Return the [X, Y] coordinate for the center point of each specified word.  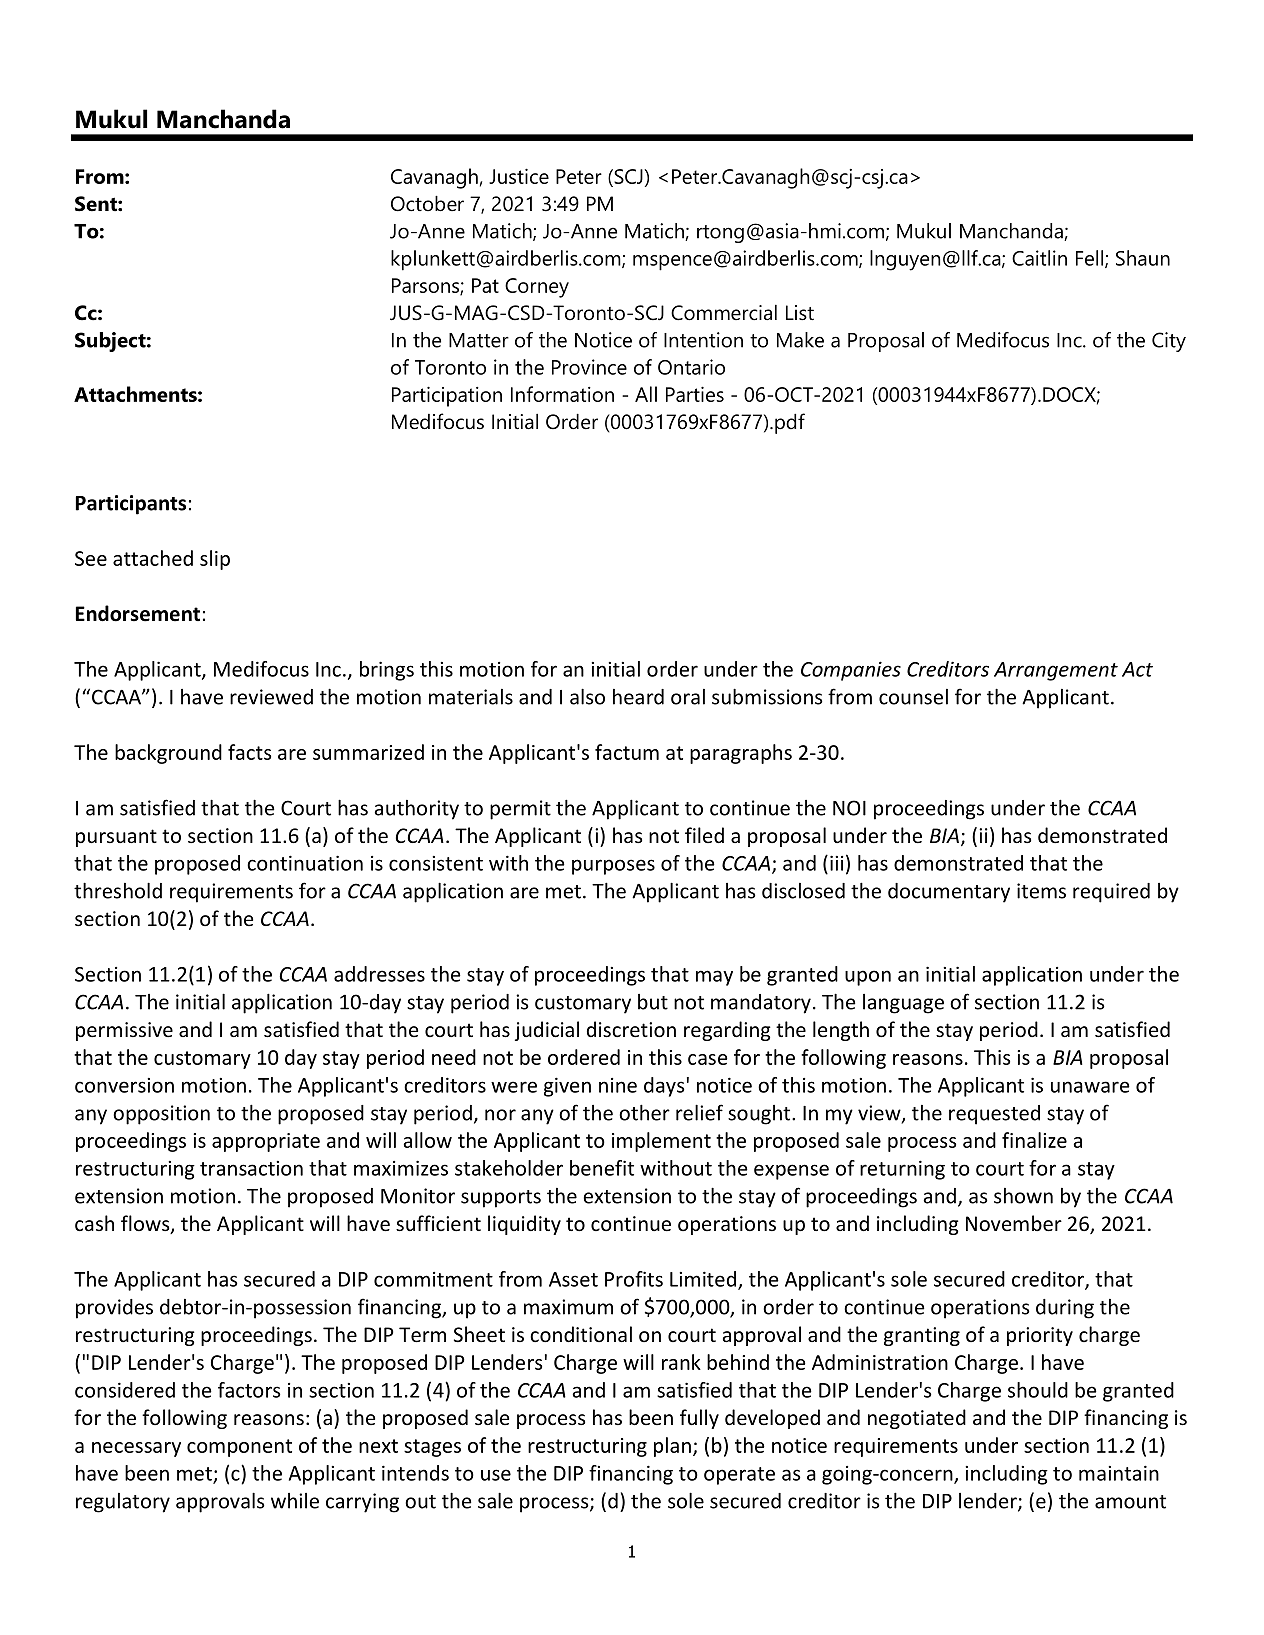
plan [672, 1447]
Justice [519, 176]
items [1041, 891]
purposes [613, 867]
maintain [1119, 1473]
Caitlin [1039, 258]
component [239, 1448]
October [427, 204]
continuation [305, 863]
